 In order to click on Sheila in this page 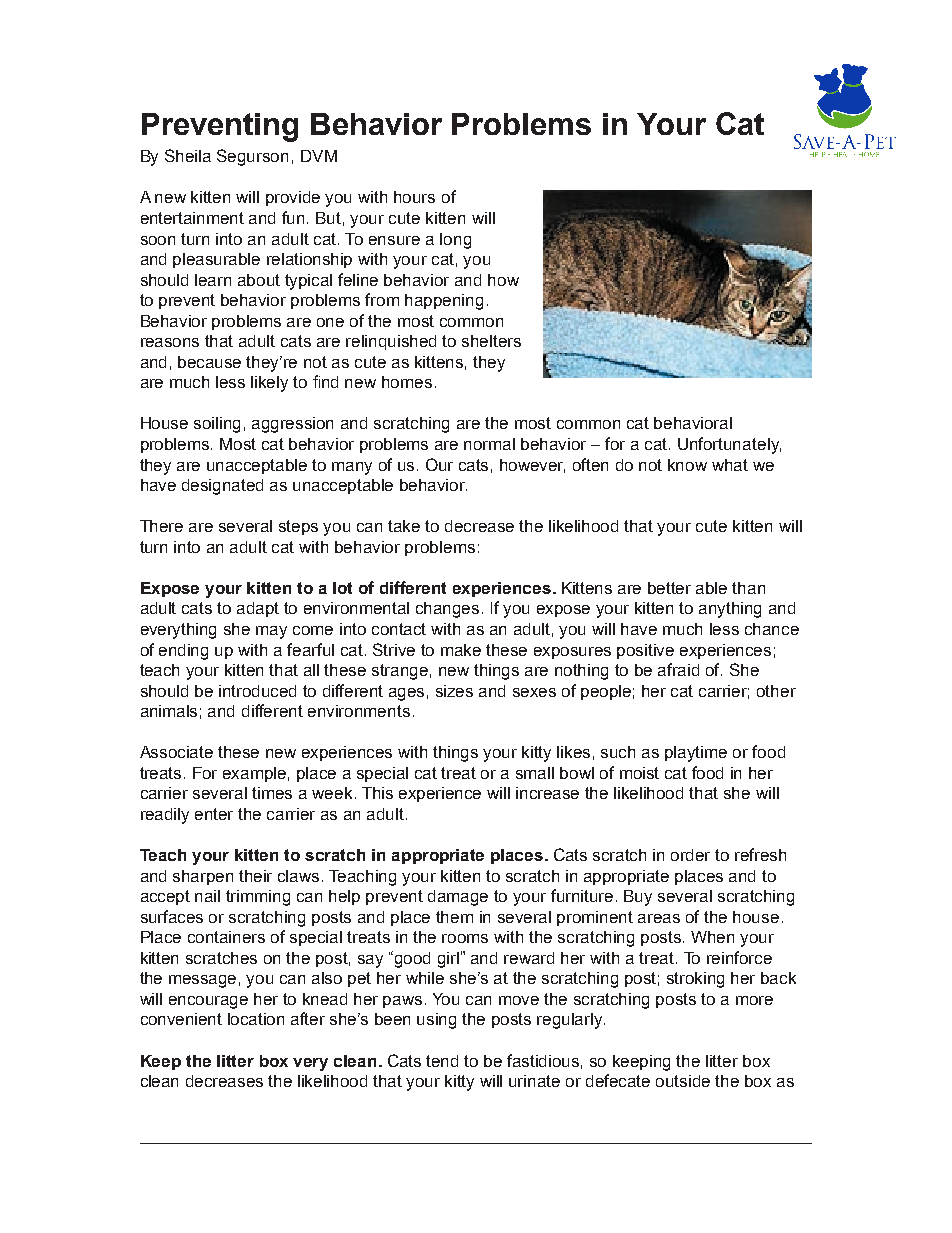, I will do `click(188, 155)`.
